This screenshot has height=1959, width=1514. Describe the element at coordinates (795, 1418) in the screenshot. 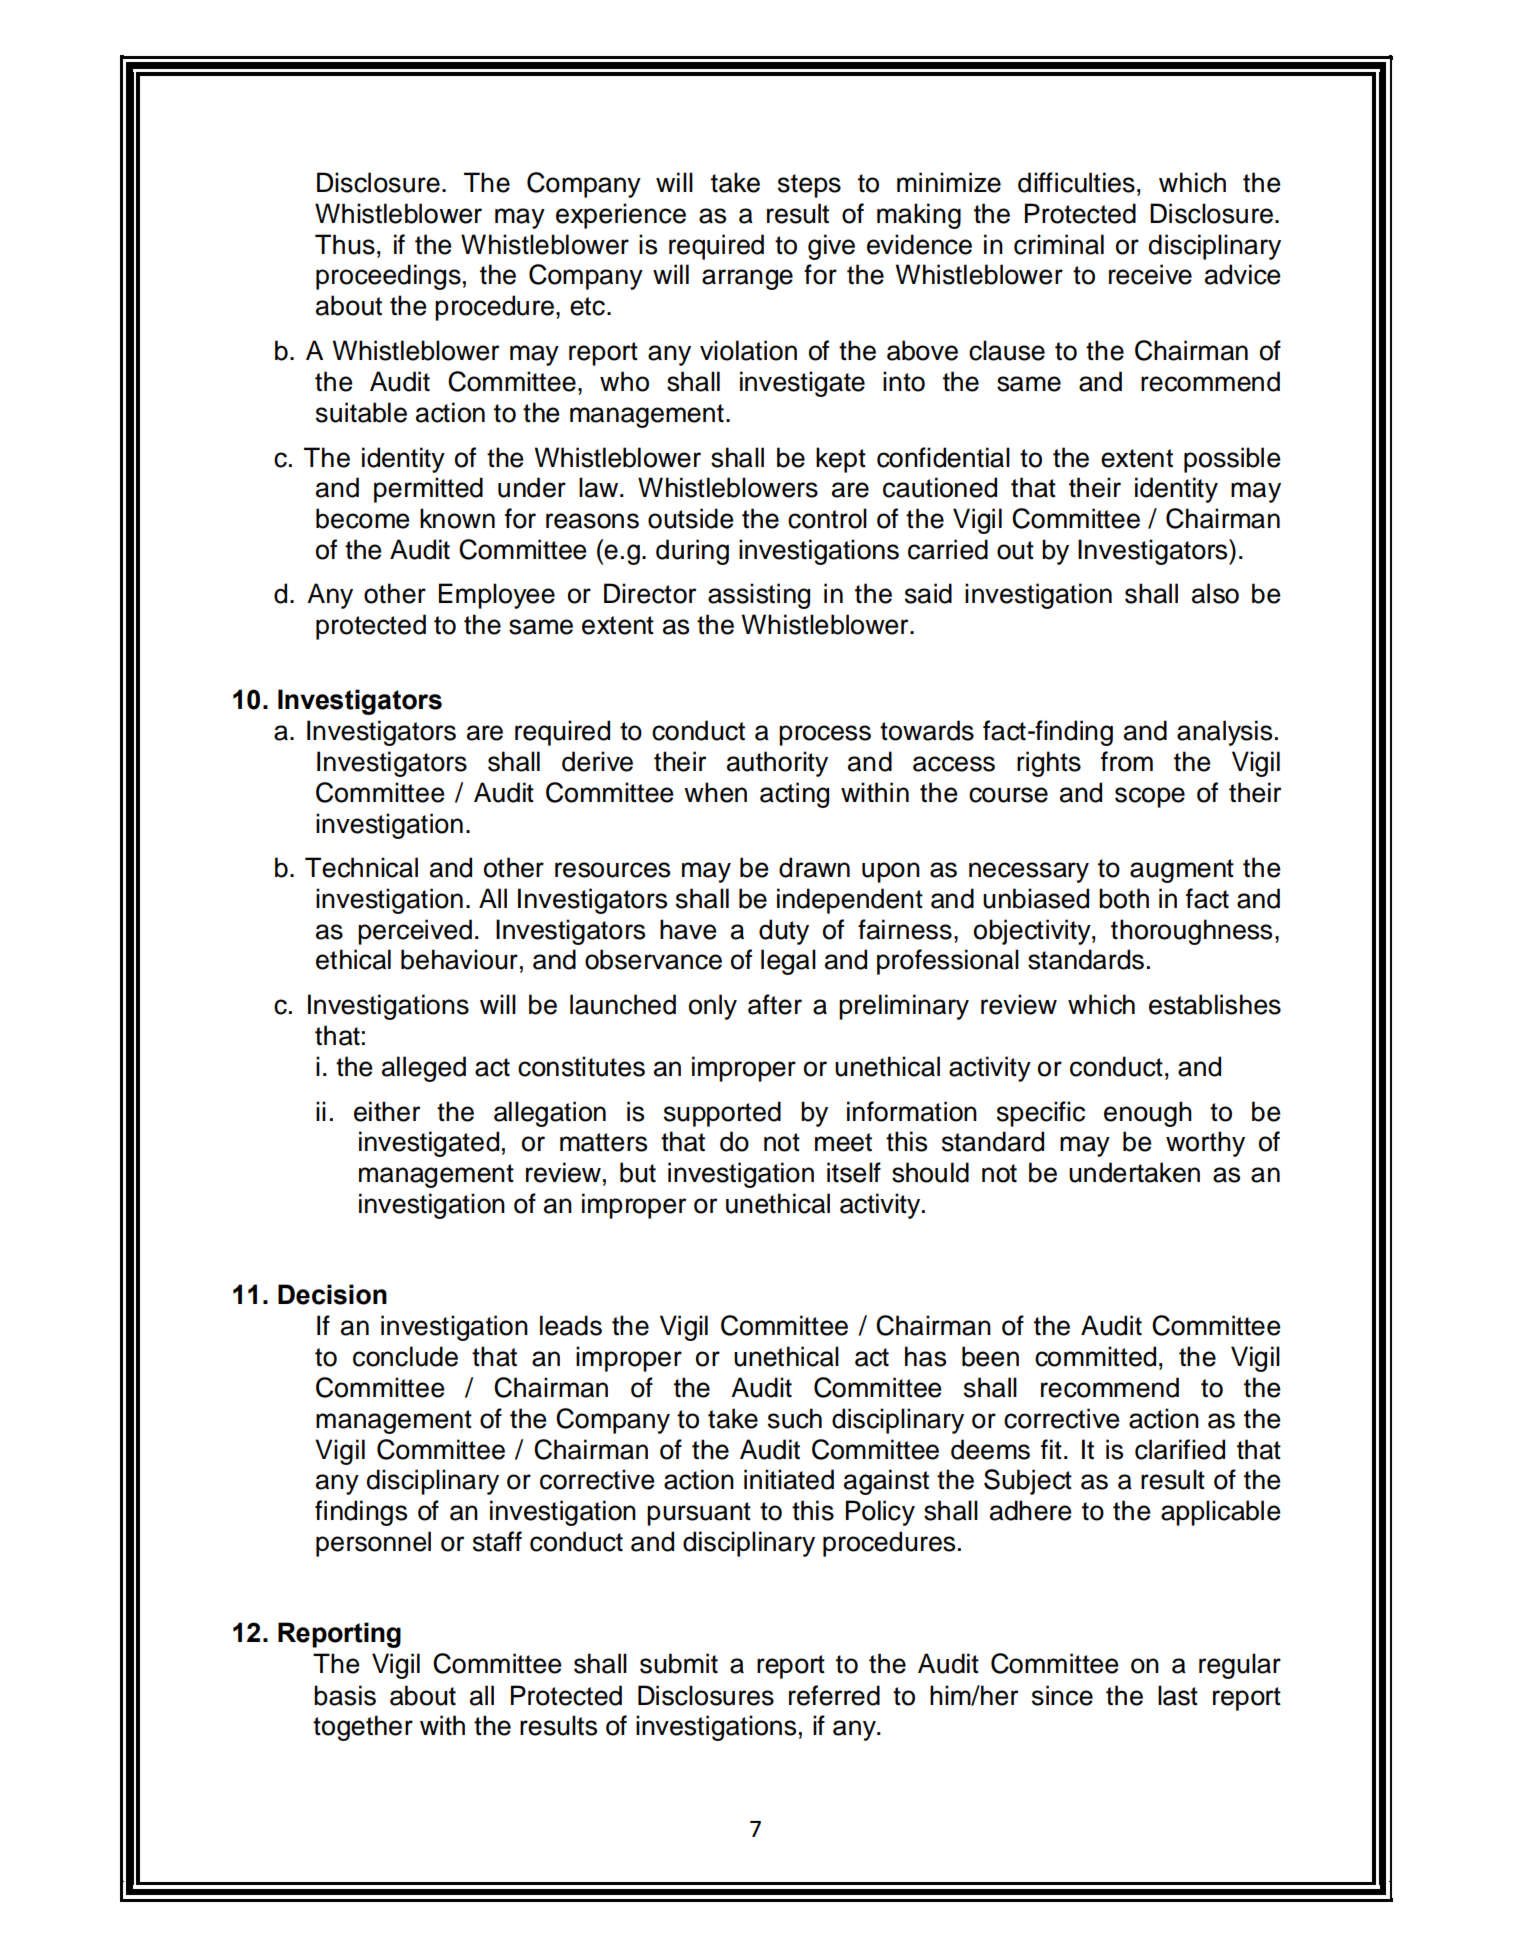

I see `such` at that location.
